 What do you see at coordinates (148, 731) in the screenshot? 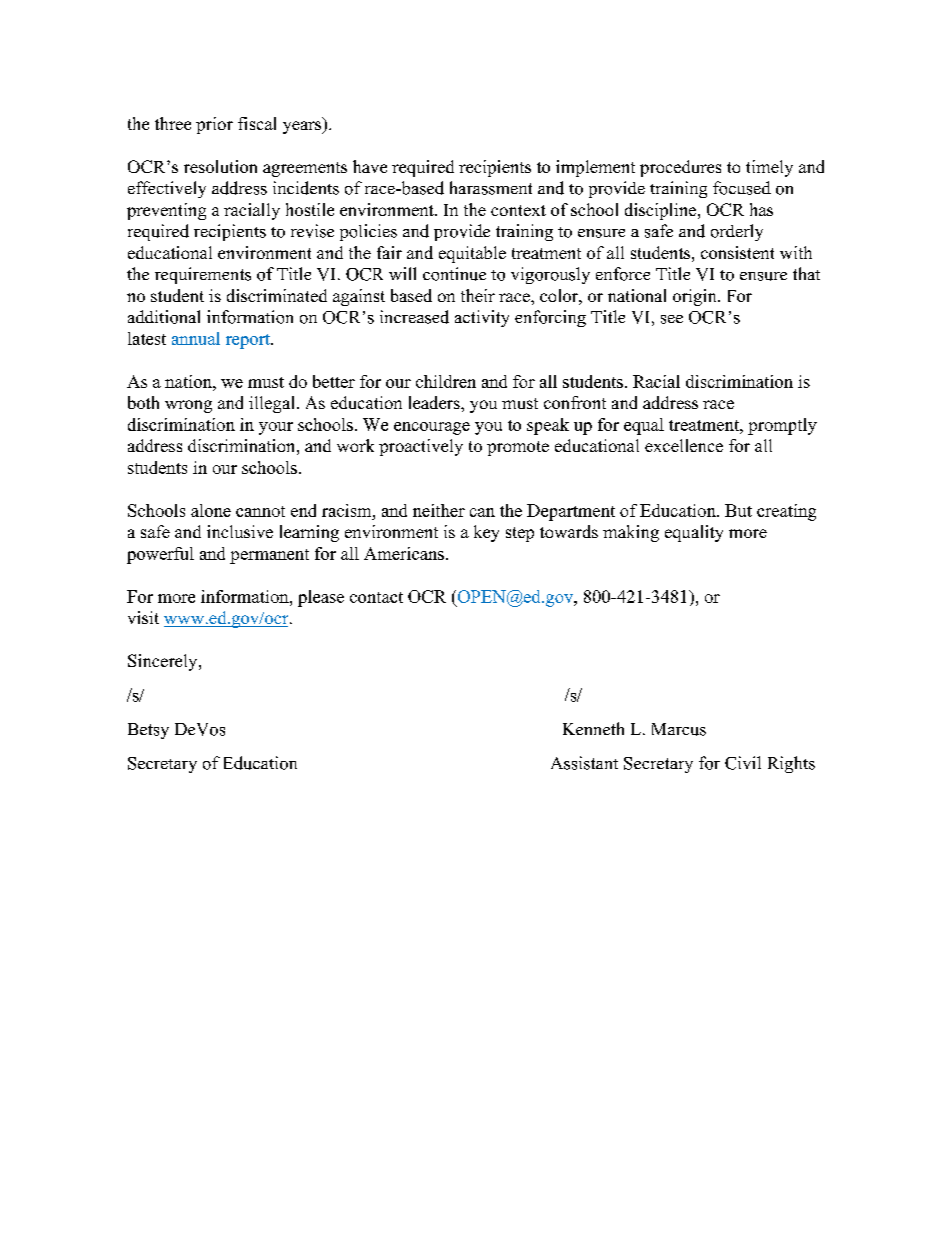
I see `Betsy` at bounding box center [148, 731].
